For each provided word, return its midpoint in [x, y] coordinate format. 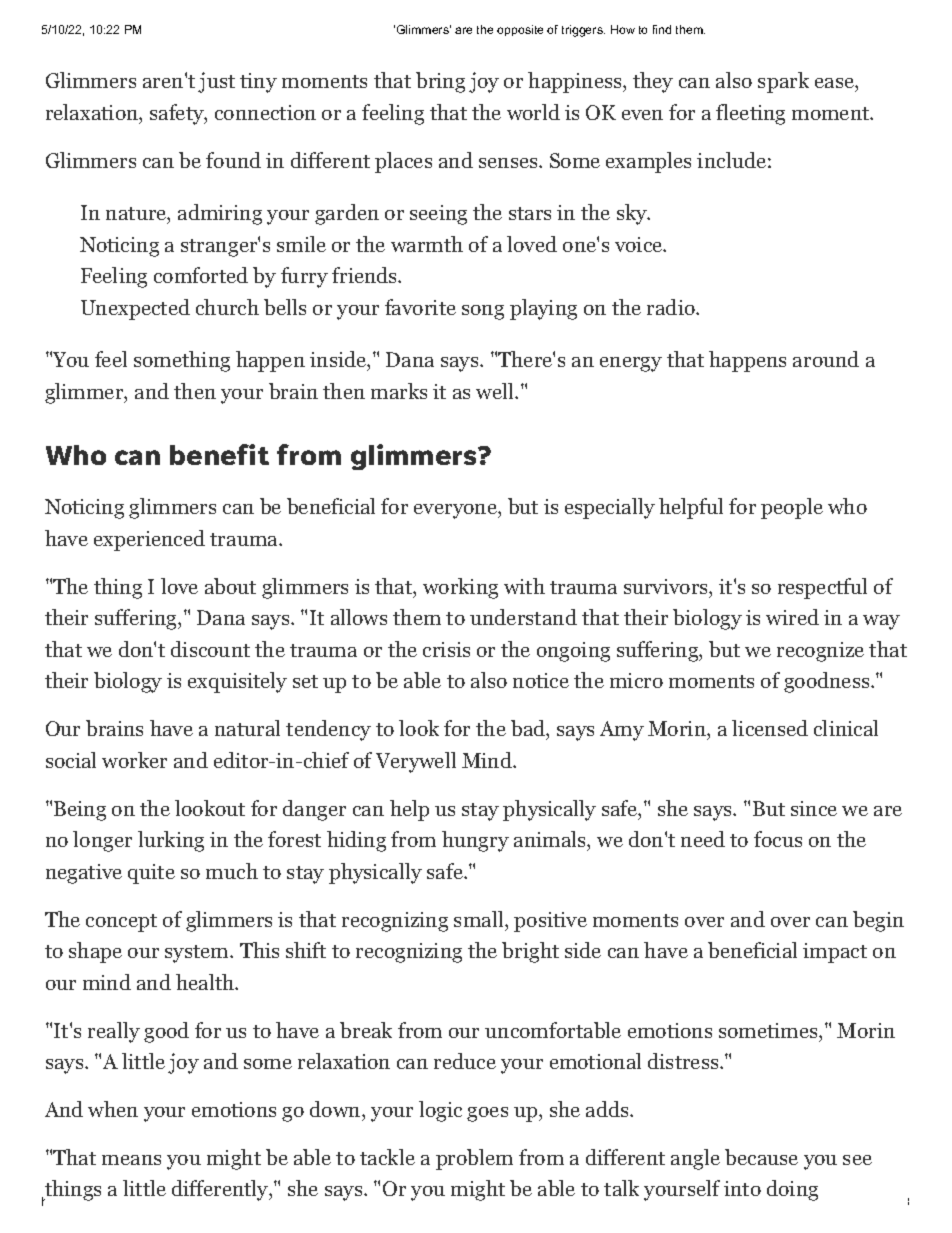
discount [210, 649]
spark [783, 82]
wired [792, 617]
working [460, 588]
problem [474, 1159]
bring [440, 82]
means [131, 1160]
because [761, 1157]
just [216, 82]
